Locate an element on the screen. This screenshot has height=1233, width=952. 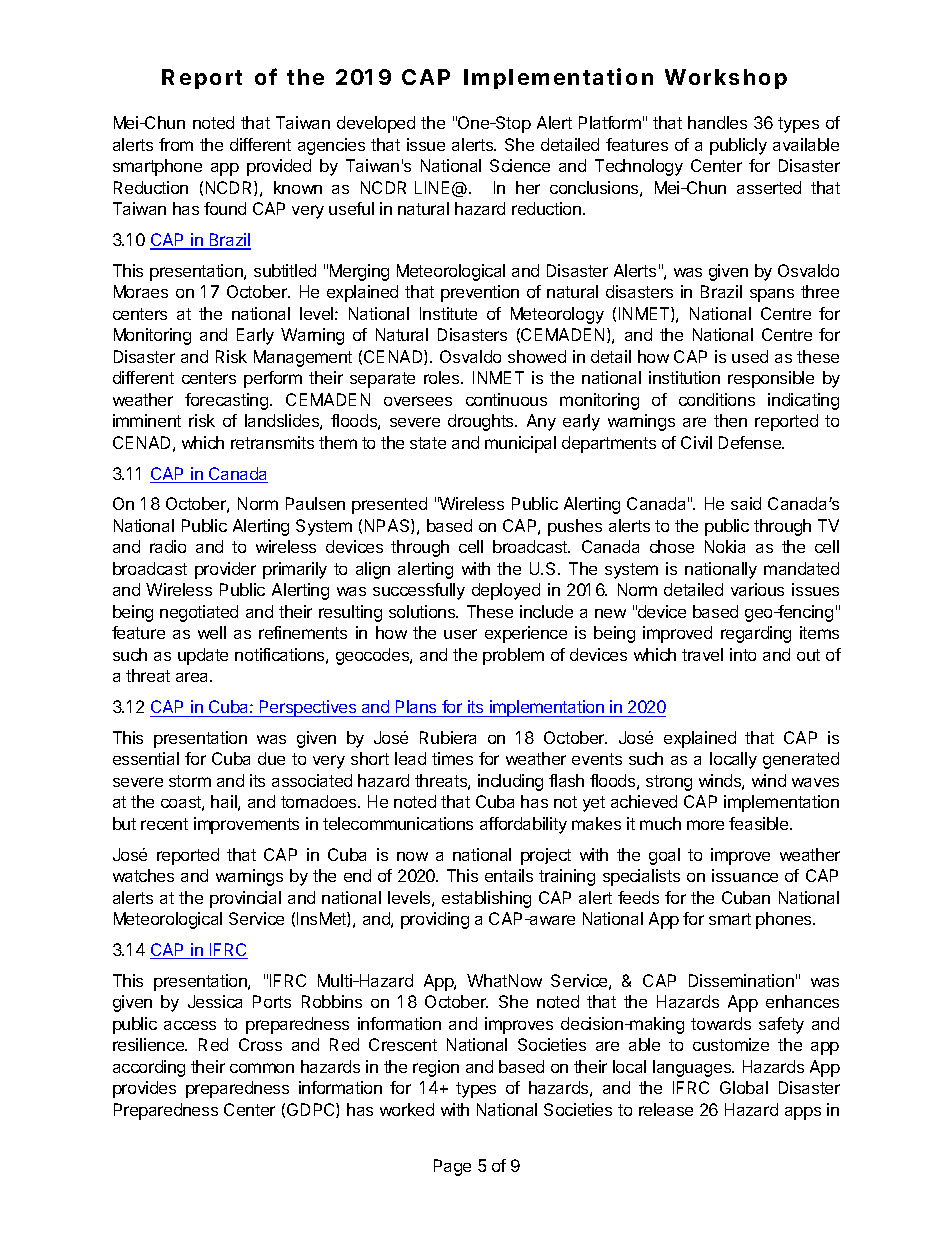
storm is located at coordinates (190, 781).
